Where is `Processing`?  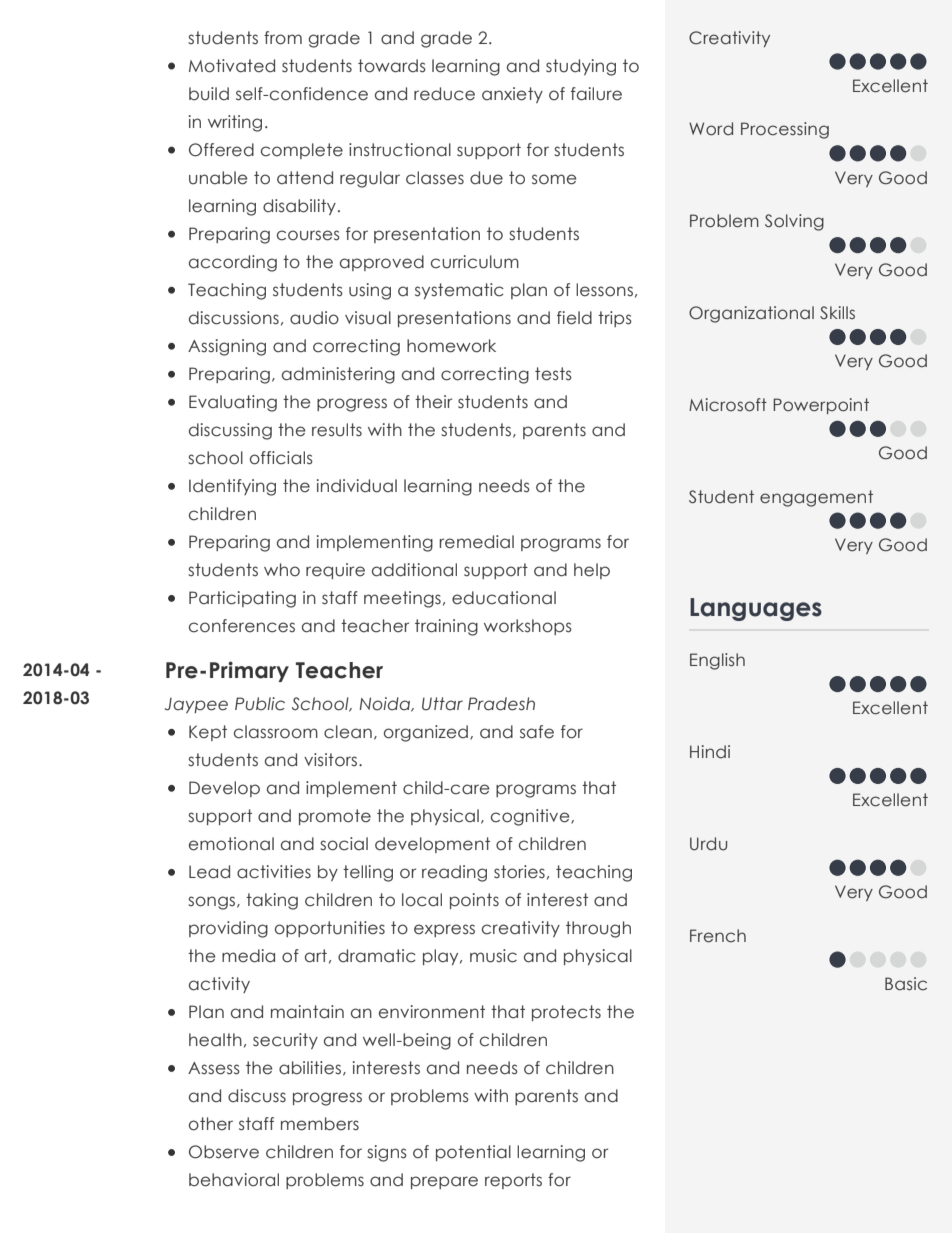
Processing is located at coordinates (785, 130).
